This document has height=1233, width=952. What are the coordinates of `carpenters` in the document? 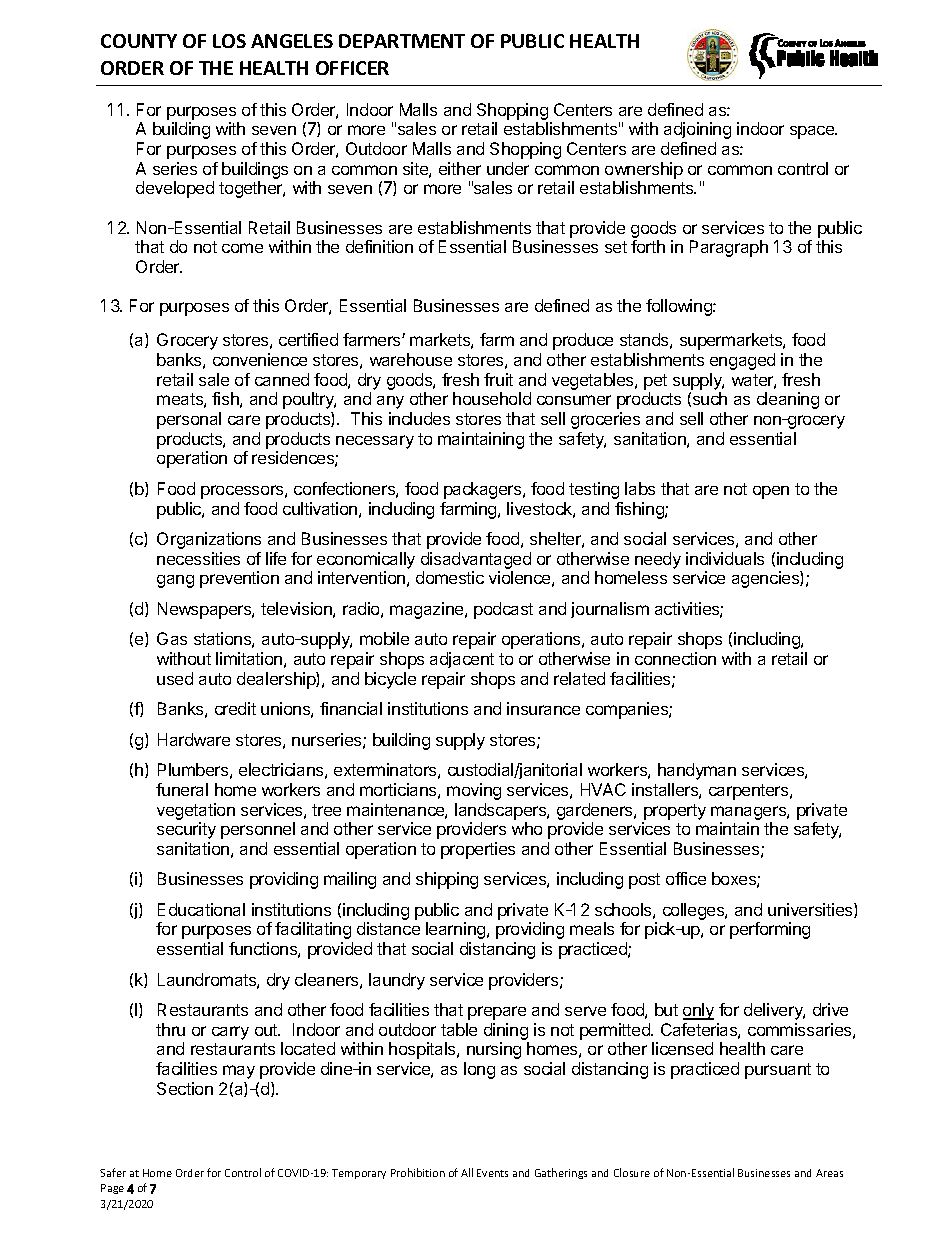 It's located at (750, 792).
